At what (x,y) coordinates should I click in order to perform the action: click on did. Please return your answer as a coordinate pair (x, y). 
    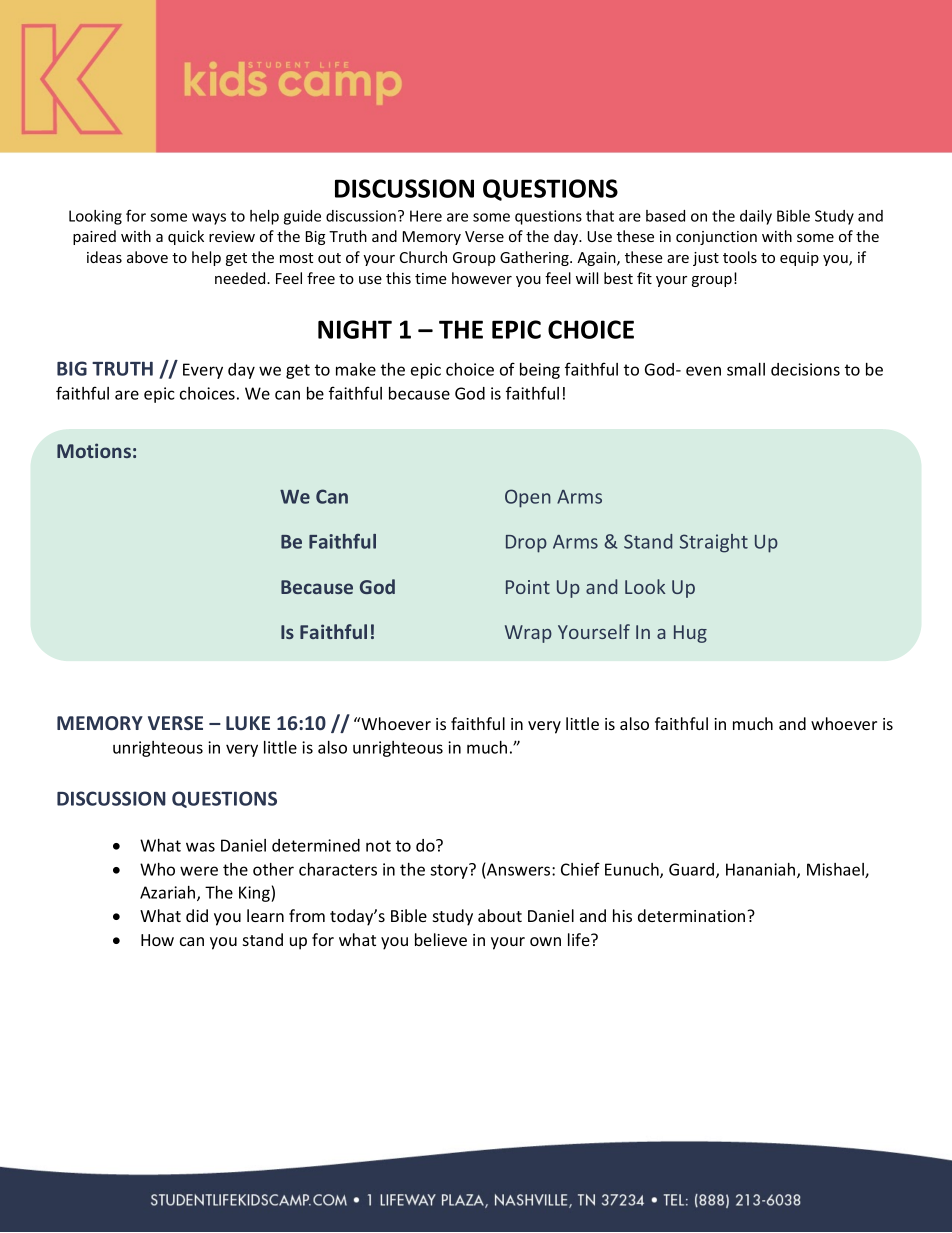
    Looking at the image, I should click on (197, 915).
